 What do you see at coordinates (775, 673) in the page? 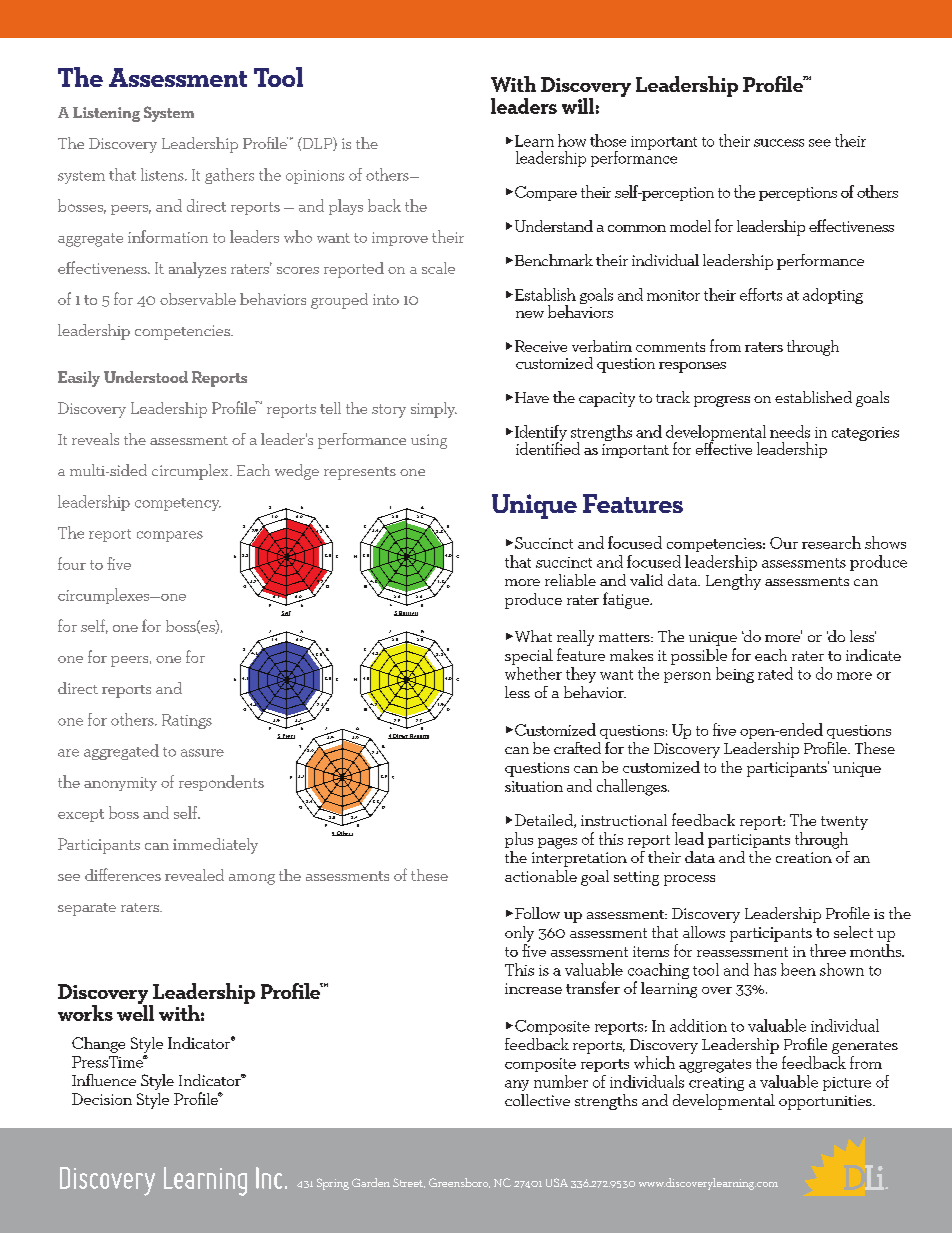
I see `rated` at bounding box center [775, 673].
